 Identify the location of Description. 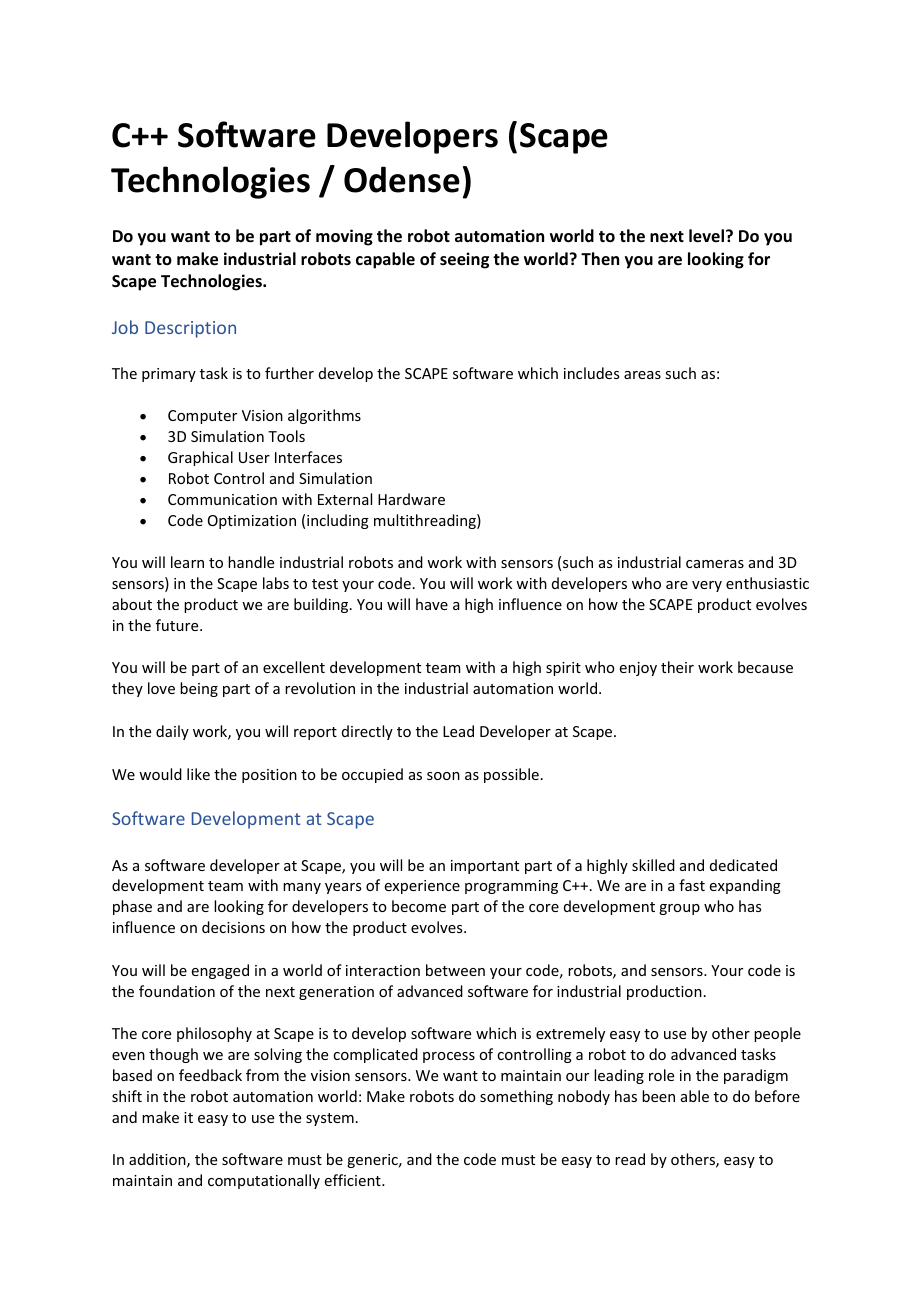
(190, 329).
